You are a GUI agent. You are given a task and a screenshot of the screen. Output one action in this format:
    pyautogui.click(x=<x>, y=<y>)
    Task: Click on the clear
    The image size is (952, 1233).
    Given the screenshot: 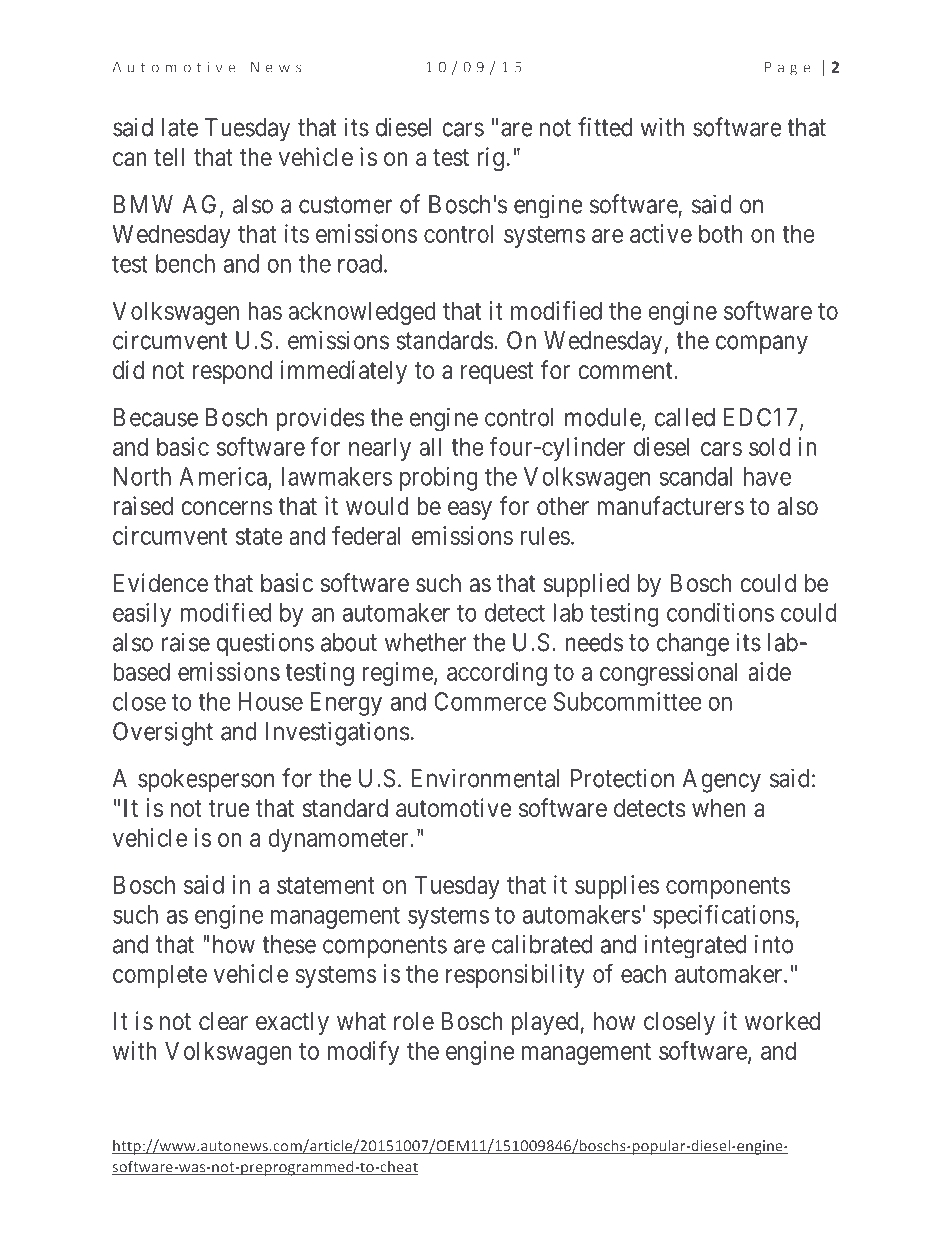 What is the action you would take?
    pyautogui.click(x=223, y=1021)
